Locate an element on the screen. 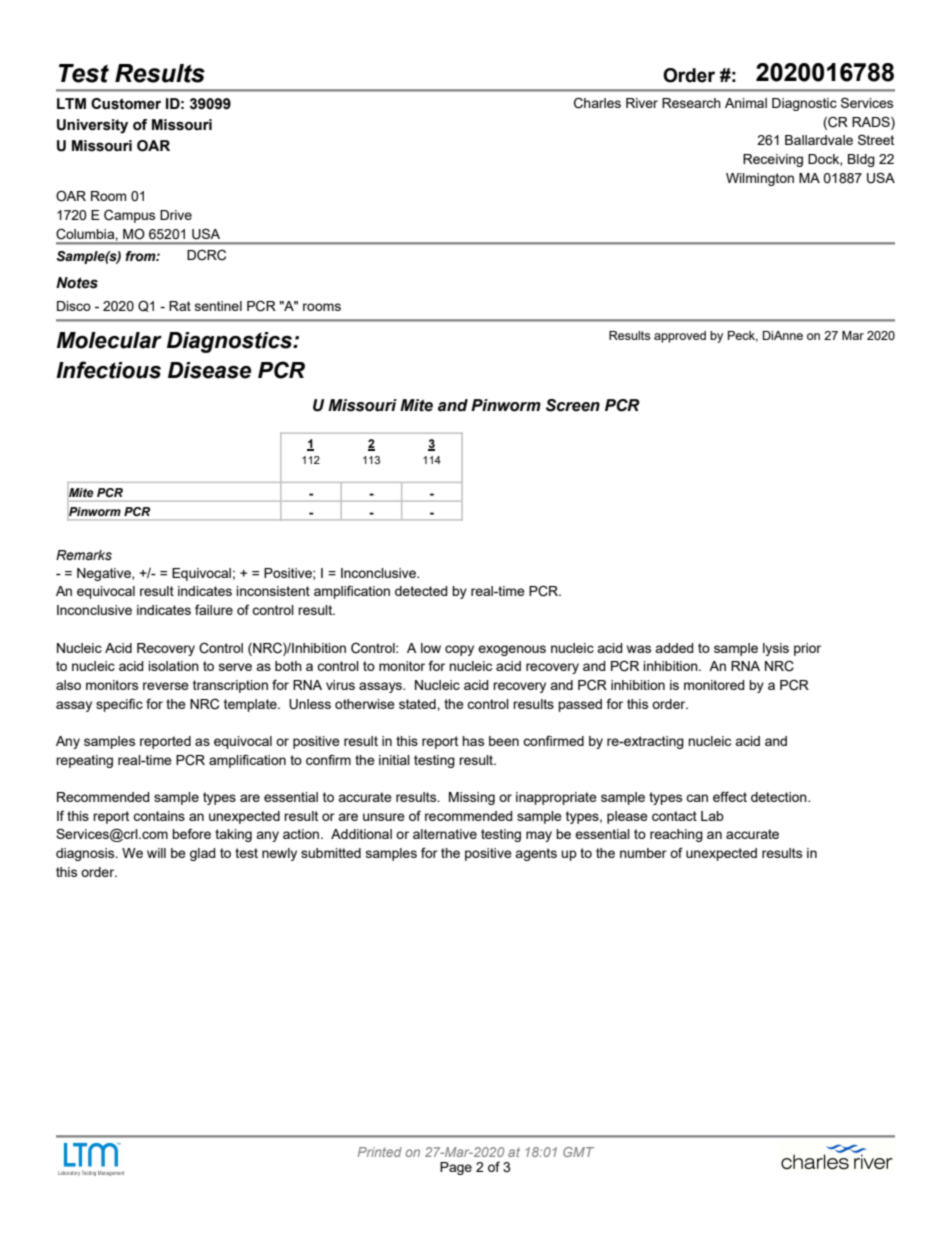 This screenshot has width=952, height=1233. lysis is located at coordinates (776, 649).
